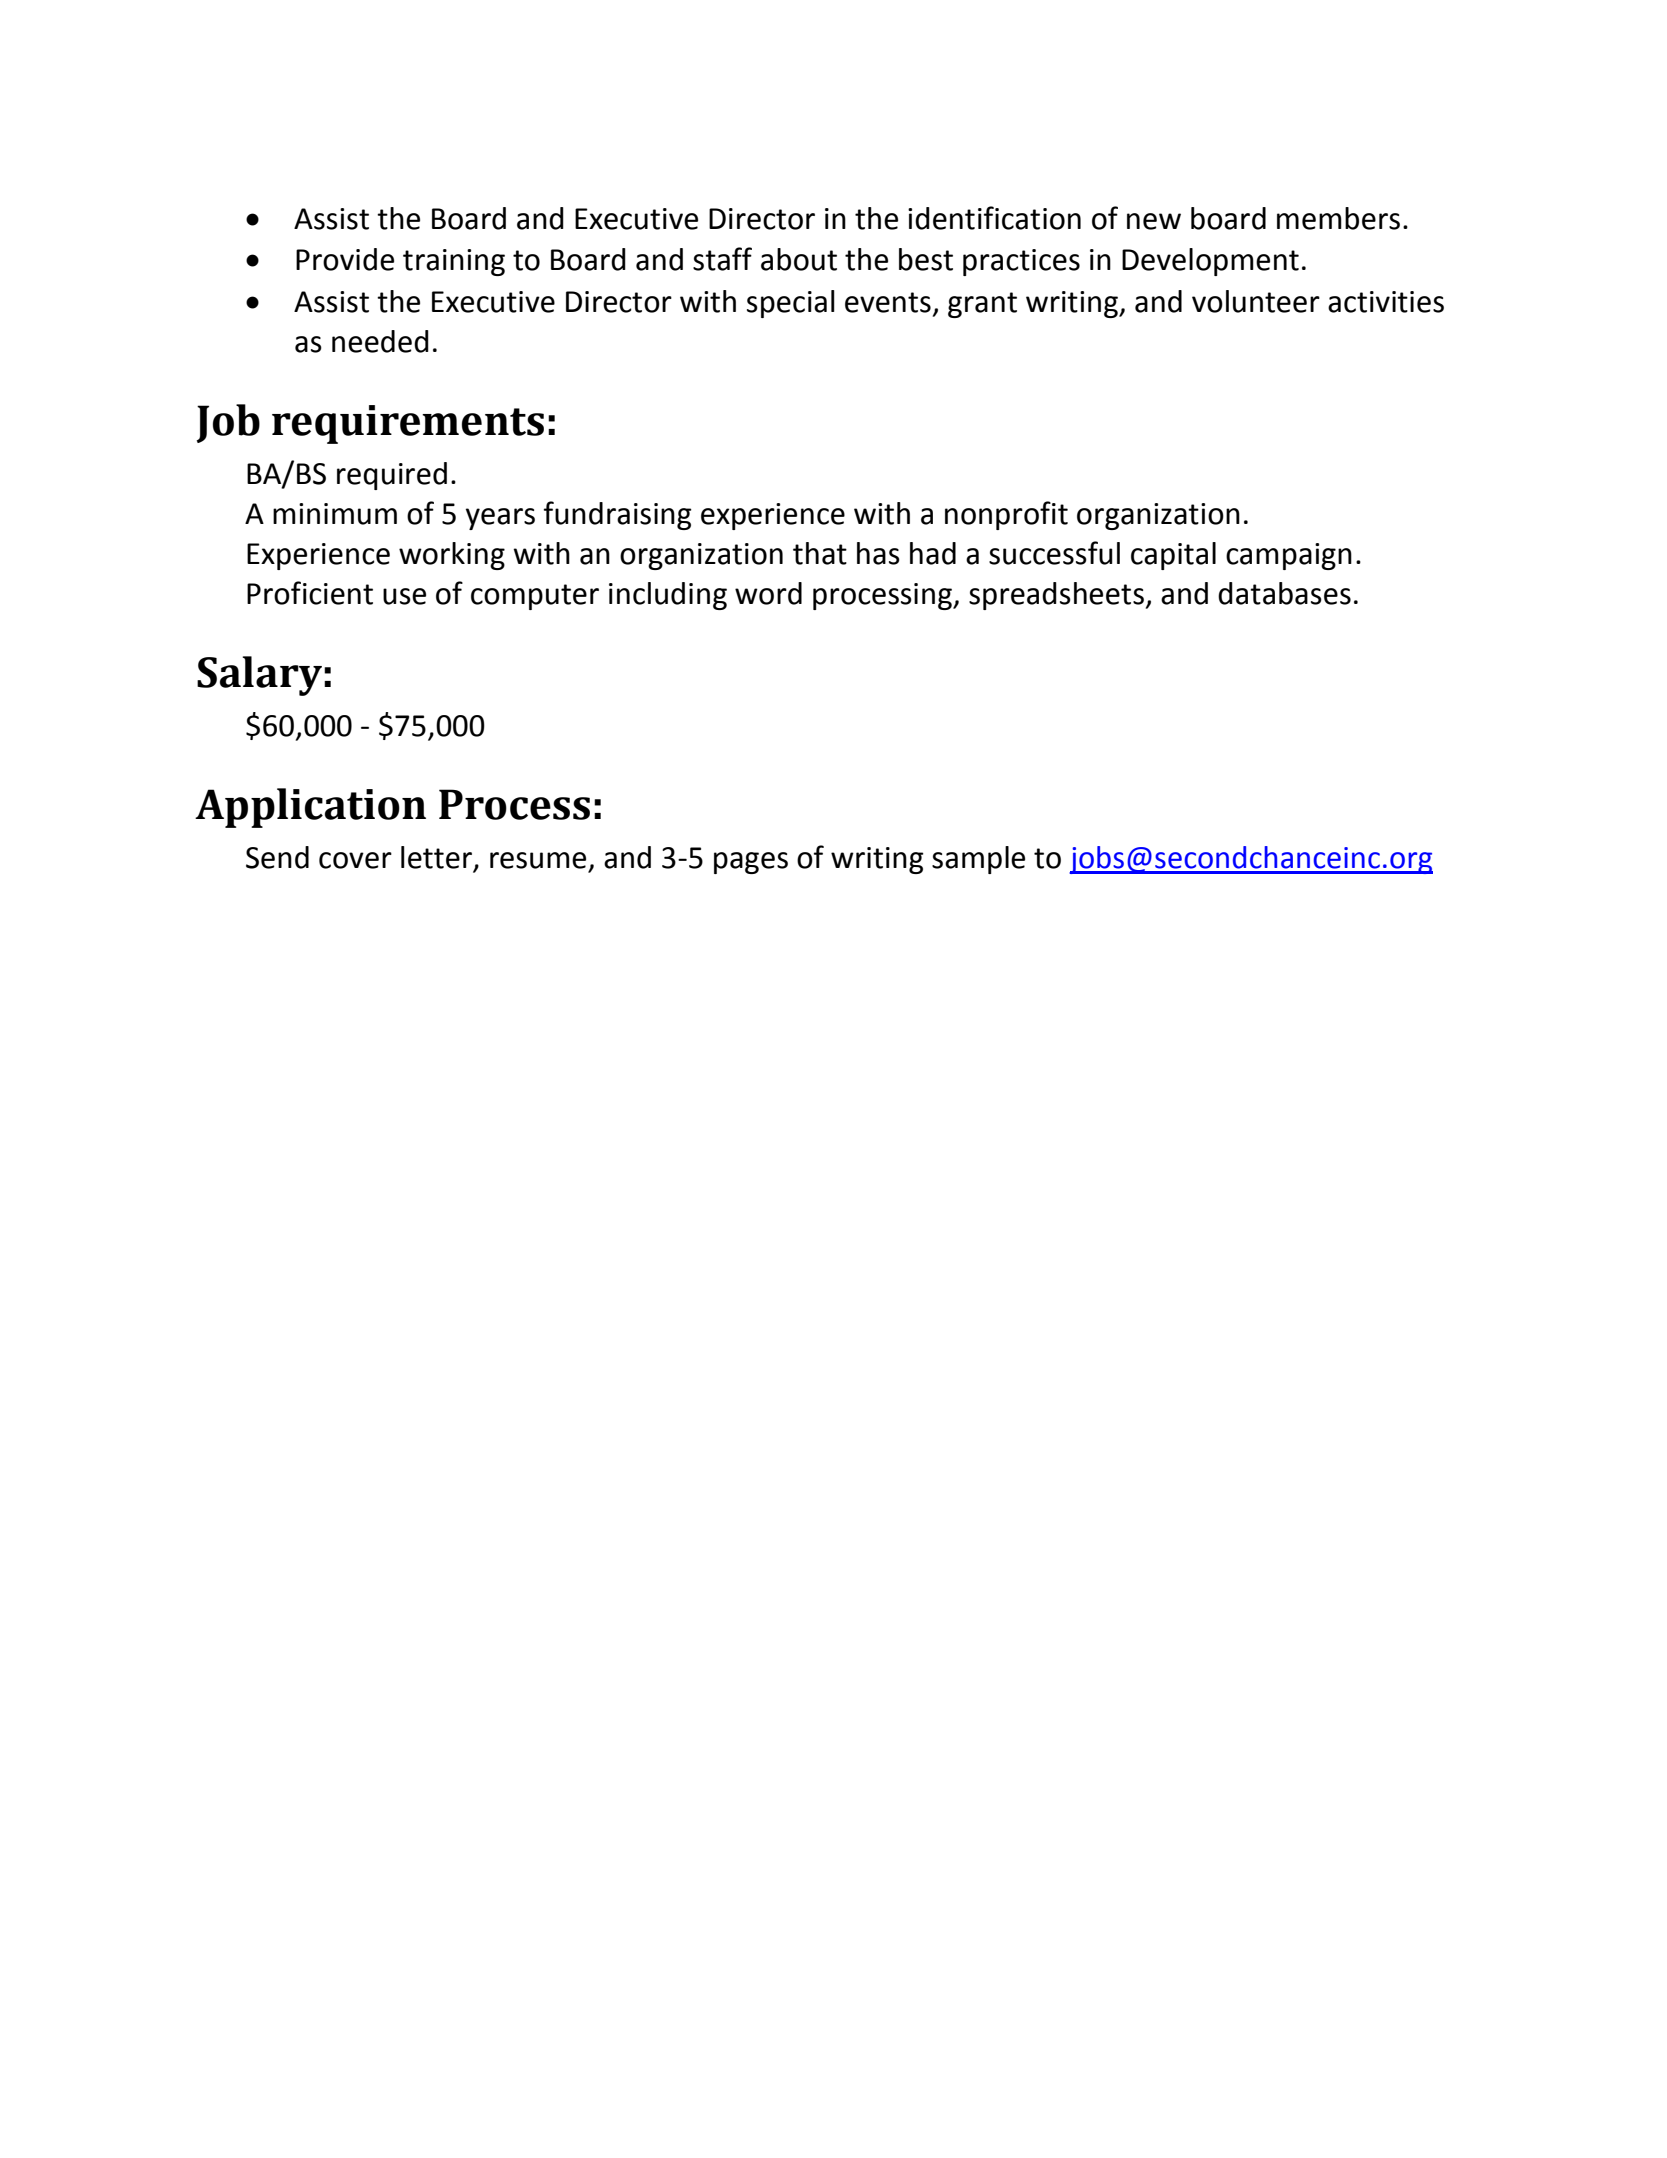  I want to click on Development, so click(1210, 262).
